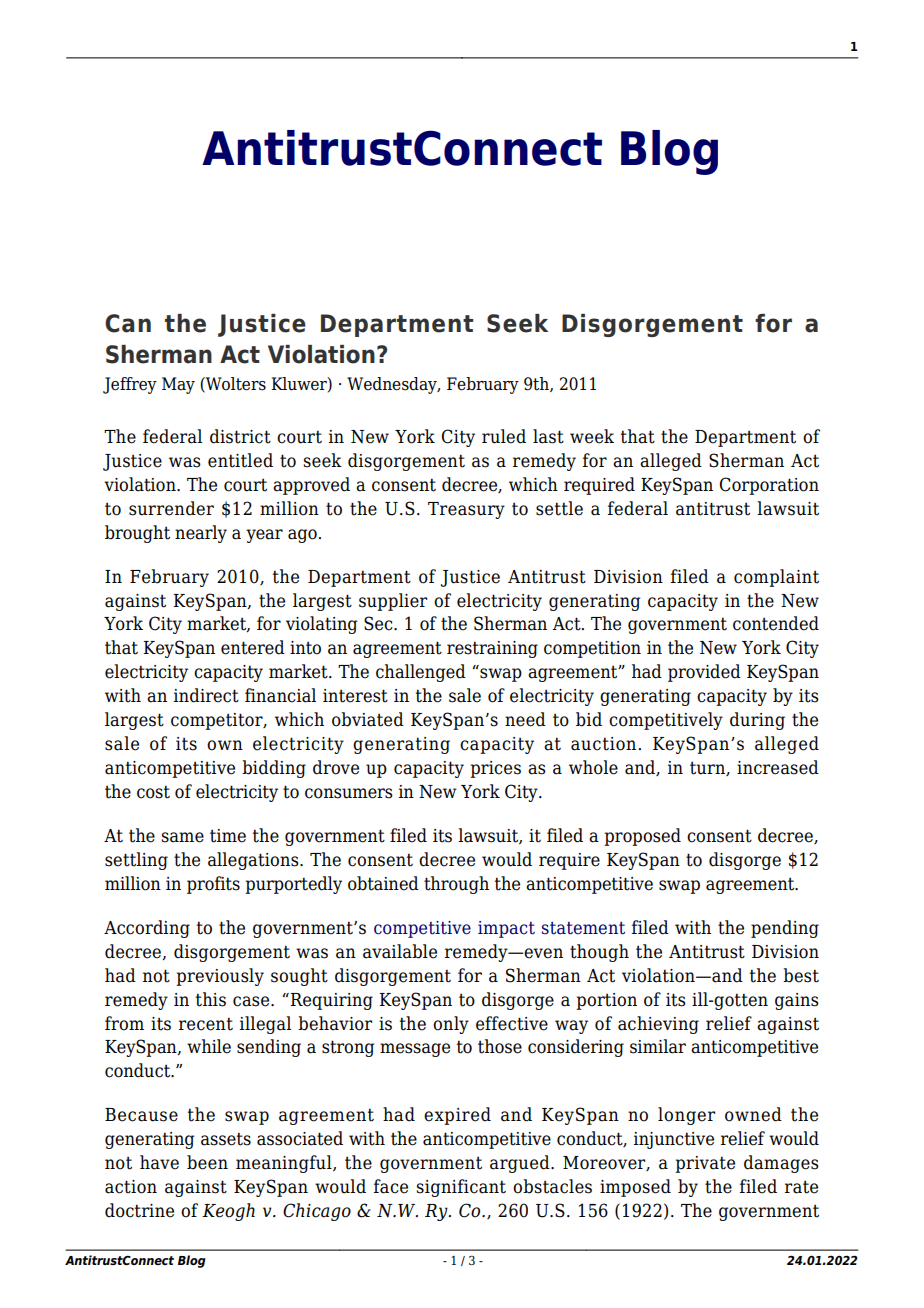  Describe the element at coordinates (207, 1162) in the image. I see `been` at that location.
